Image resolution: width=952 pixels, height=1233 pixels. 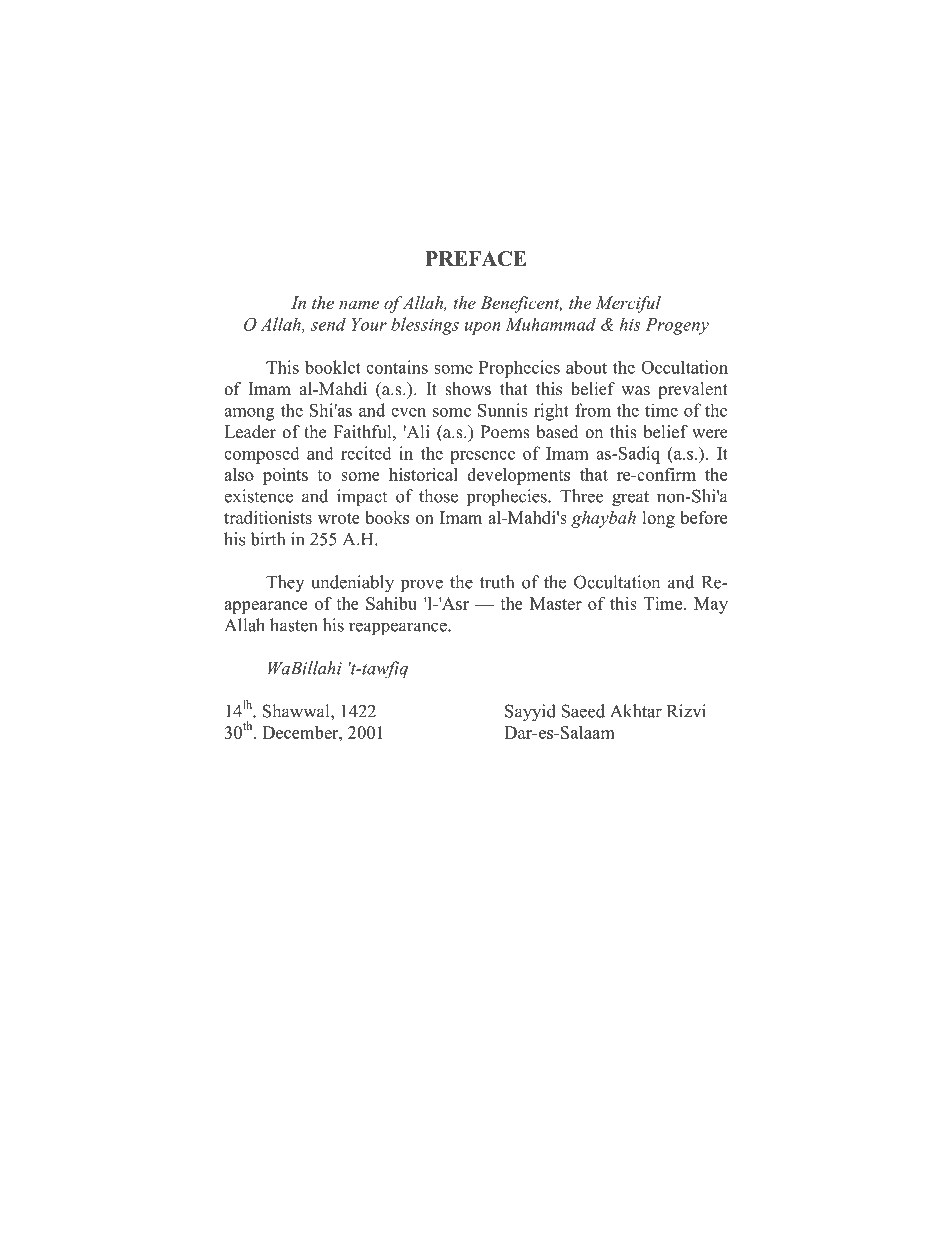 I want to click on name, so click(x=359, y=304).
